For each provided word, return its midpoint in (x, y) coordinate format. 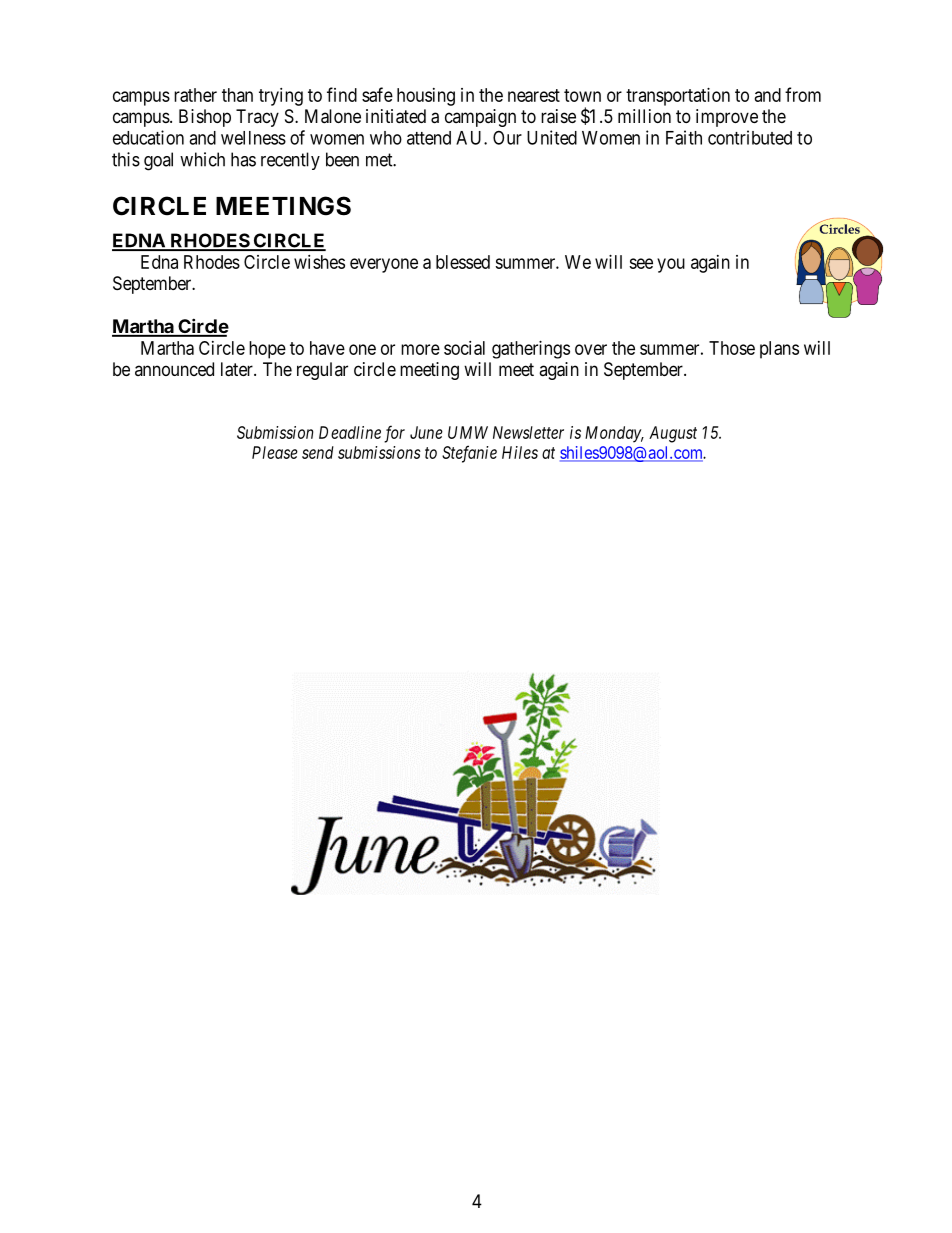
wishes (319, 262)
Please (275, 452)
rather (195, 95)
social (464, 348)
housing (426, 97)
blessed (463, 262)
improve (727, 118)
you (671, 265)
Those (732, 348)
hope (267, 350)
